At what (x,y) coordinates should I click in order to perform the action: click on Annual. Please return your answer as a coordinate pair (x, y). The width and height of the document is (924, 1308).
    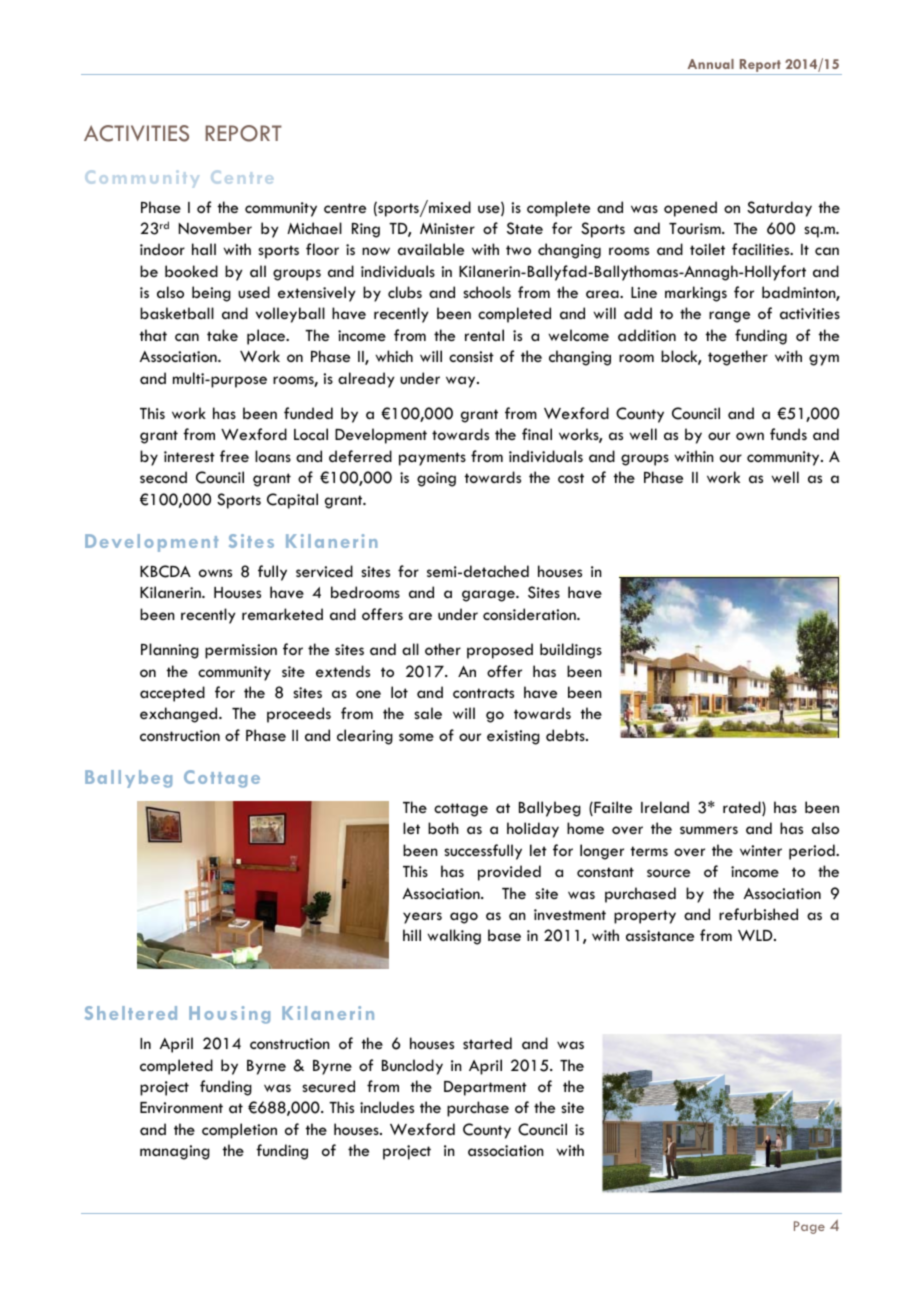
    Looking at the image, I should click on (710, 64).
